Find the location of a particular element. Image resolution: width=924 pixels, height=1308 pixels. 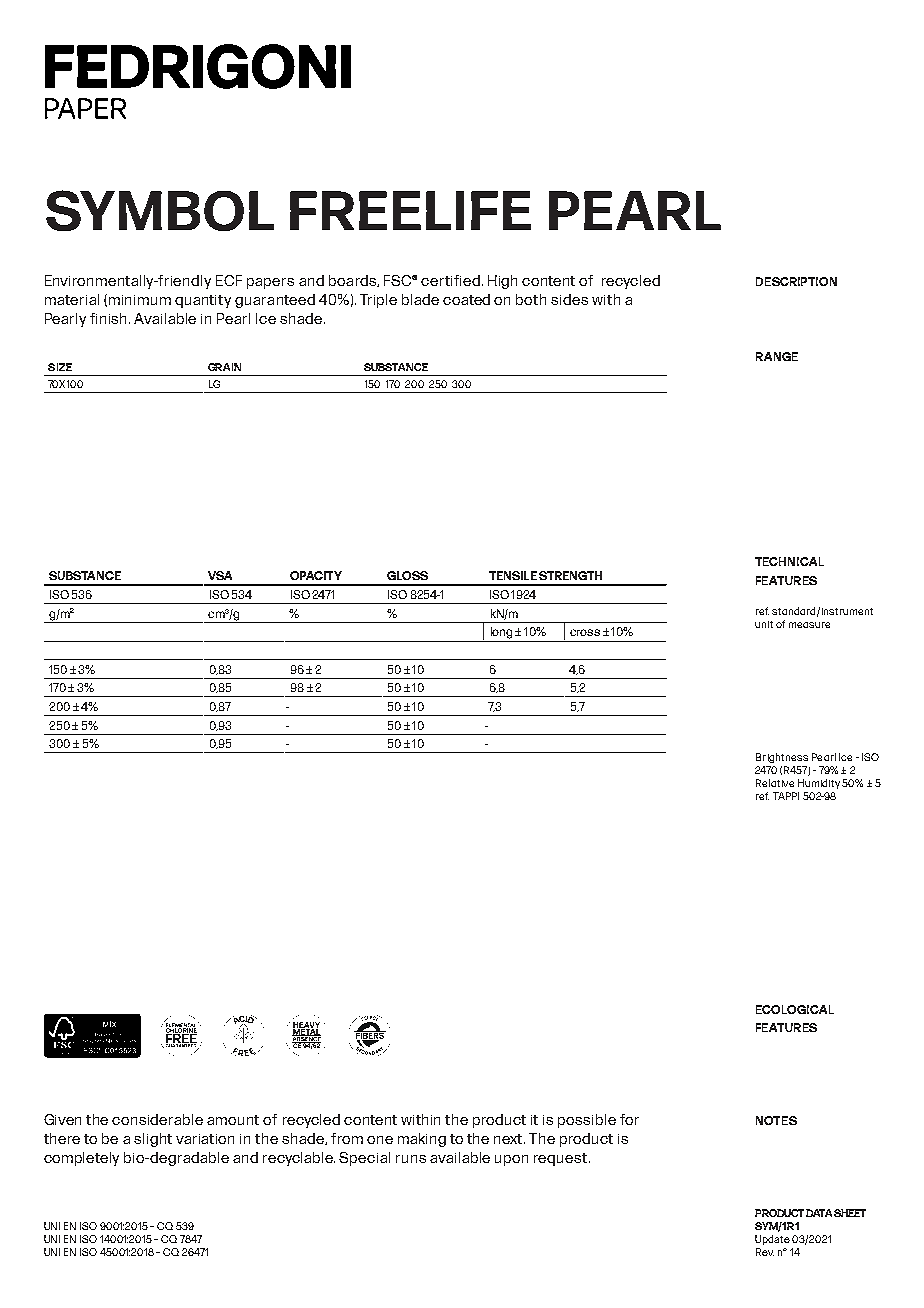

GLOSS is located at coordinates (407, 575).
